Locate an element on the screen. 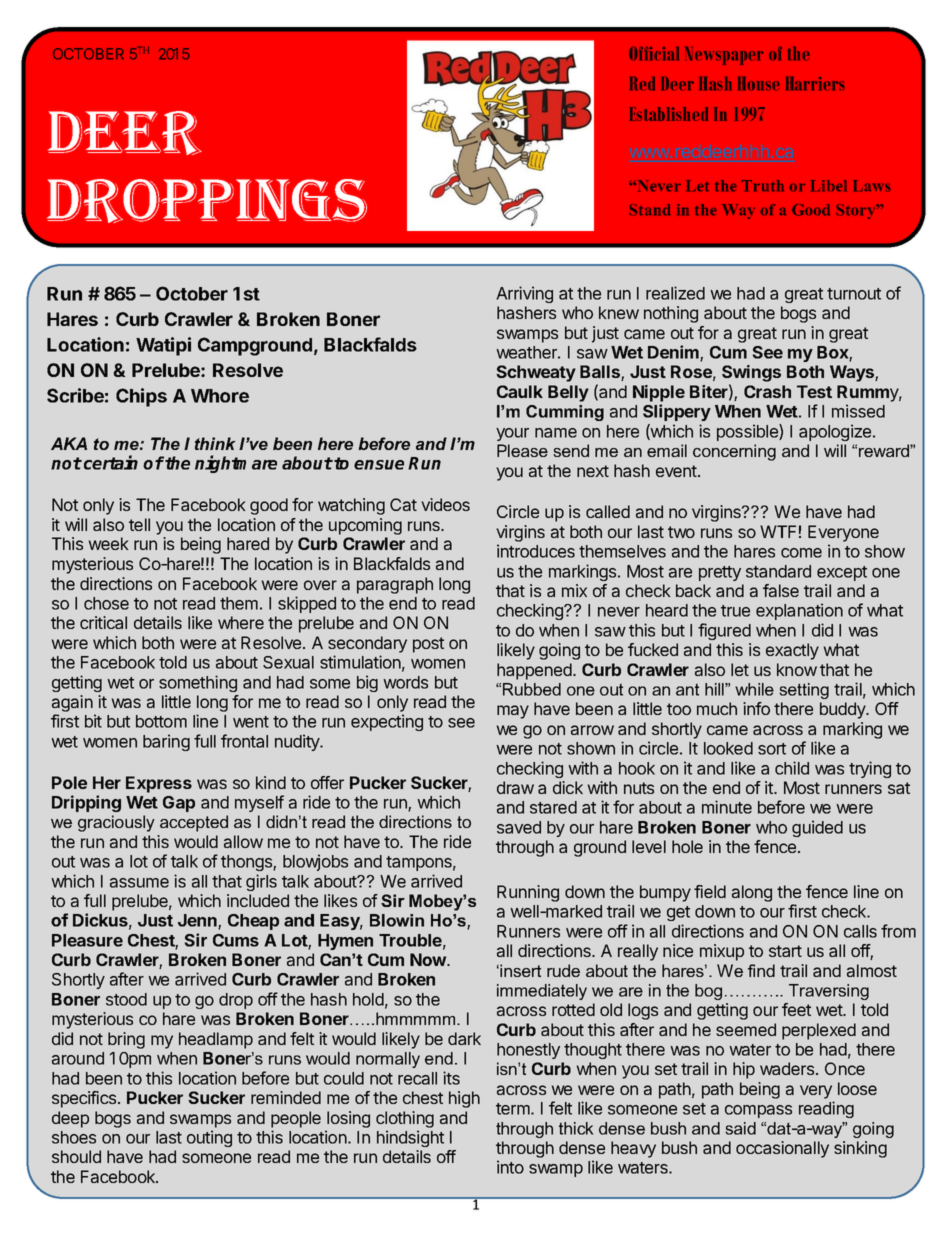  chose is located at coordinates (106, 603).
